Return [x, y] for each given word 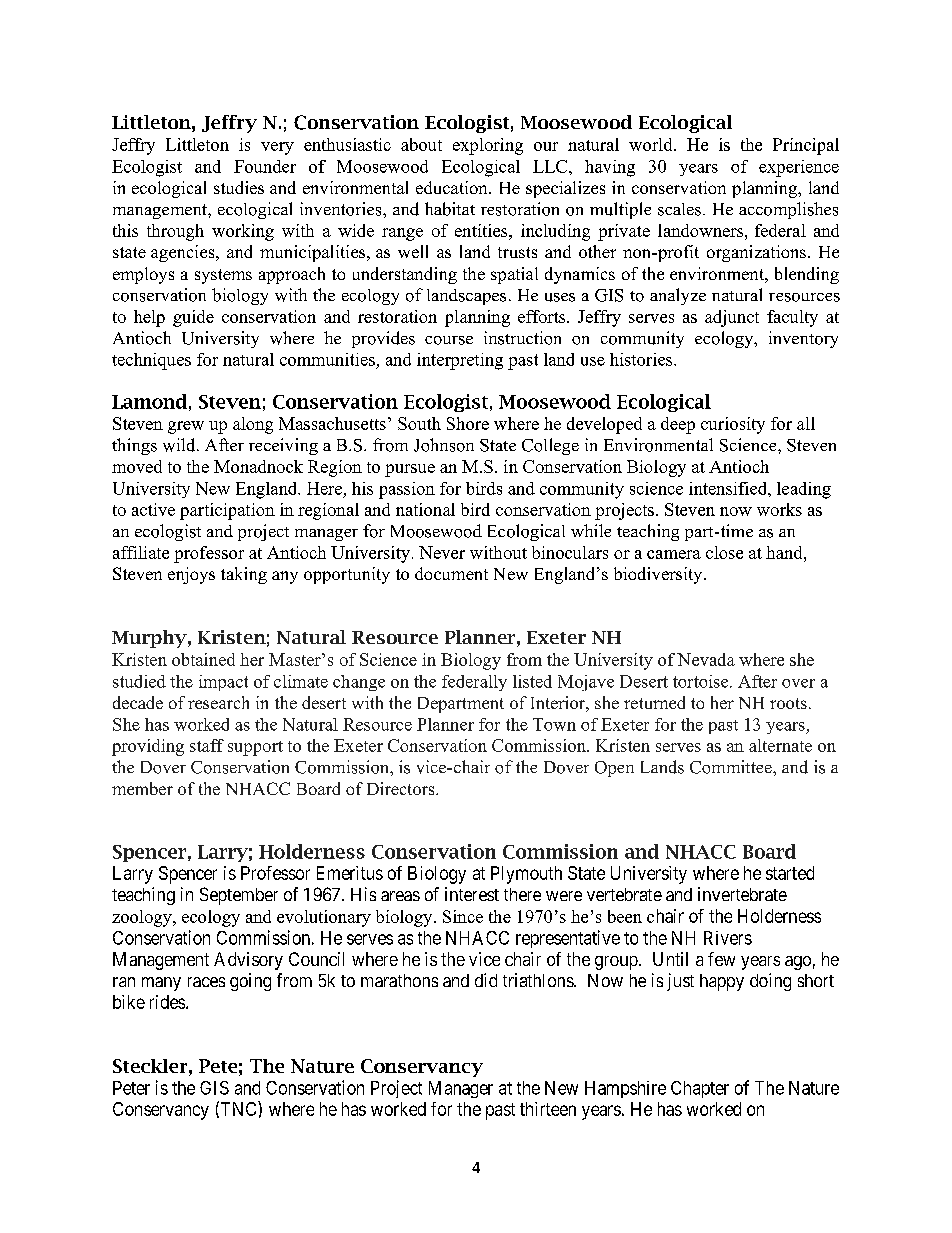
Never [442, 552]
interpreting [460, 361]
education [453, 187]
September [239, 896]
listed [532, 681]
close [724, 552]
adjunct [732, 318]
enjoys [191, 575]
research [218, 702]
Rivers [728, 938]
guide [193, 318]
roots [788, 703]
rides [167, 1002]
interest [472, 894]
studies [239, 187]
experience [799, 168]
